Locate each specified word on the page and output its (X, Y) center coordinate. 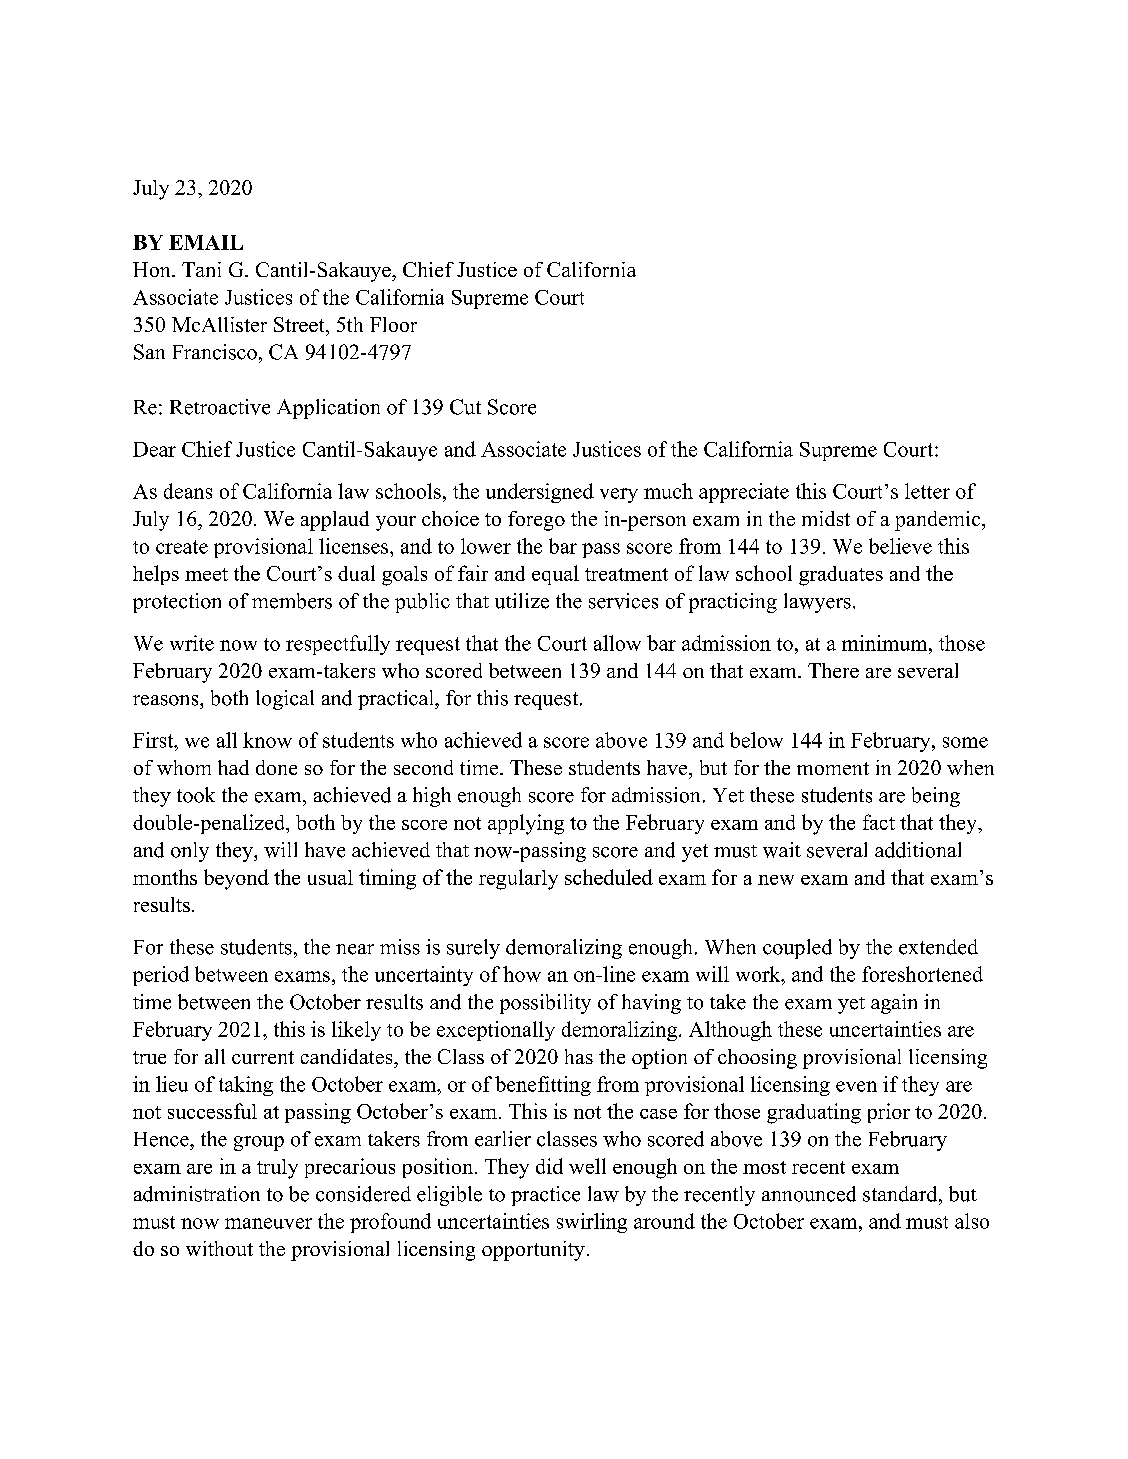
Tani (201, 269)
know (267, 740)
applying (526, 824)
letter (927, 491)
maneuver (268, 1223)
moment (833, 768)
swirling (592, 1223)
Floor (393, 324)
